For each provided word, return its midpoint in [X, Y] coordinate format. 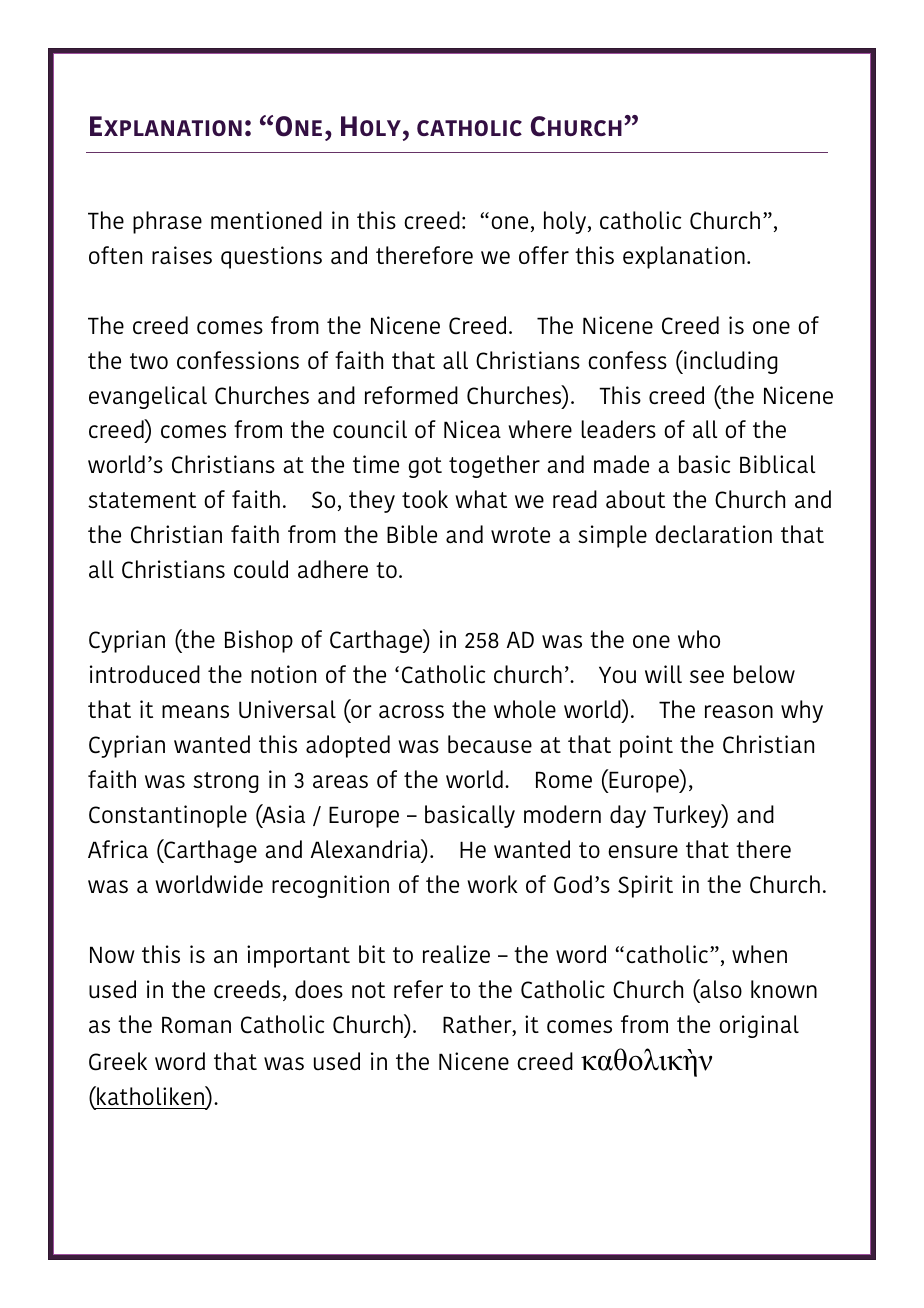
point [646, 746]
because [490, 744]
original [759, 1026]
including [730, 362]
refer [418, 989]
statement [142, 500]
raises [182, 255]
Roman [196, 1025]
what [481, 499]
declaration [713, 534]
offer [544, 255]
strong [226, 782]
